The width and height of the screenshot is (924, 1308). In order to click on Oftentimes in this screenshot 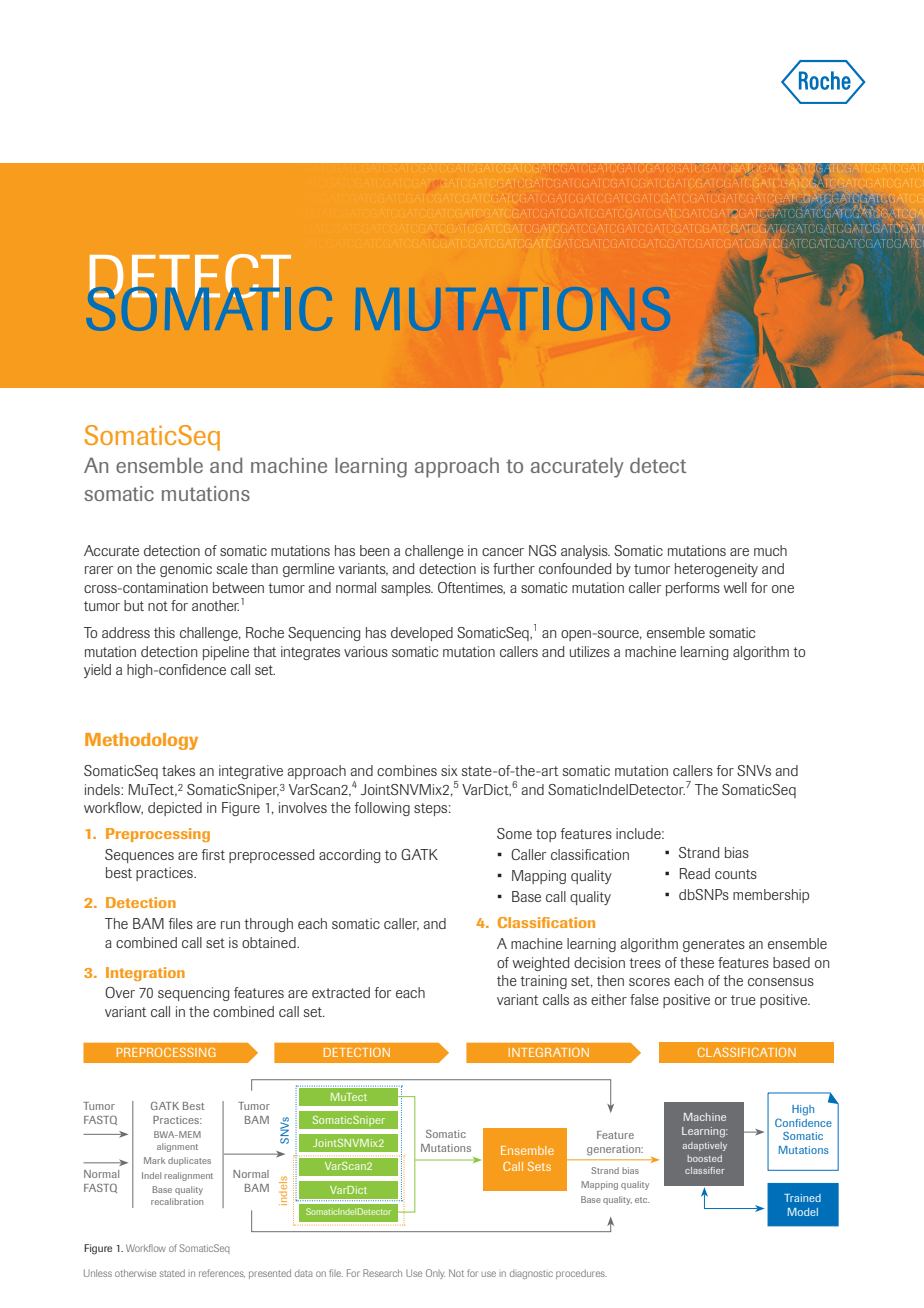, I will do `click(471, 588)`.
